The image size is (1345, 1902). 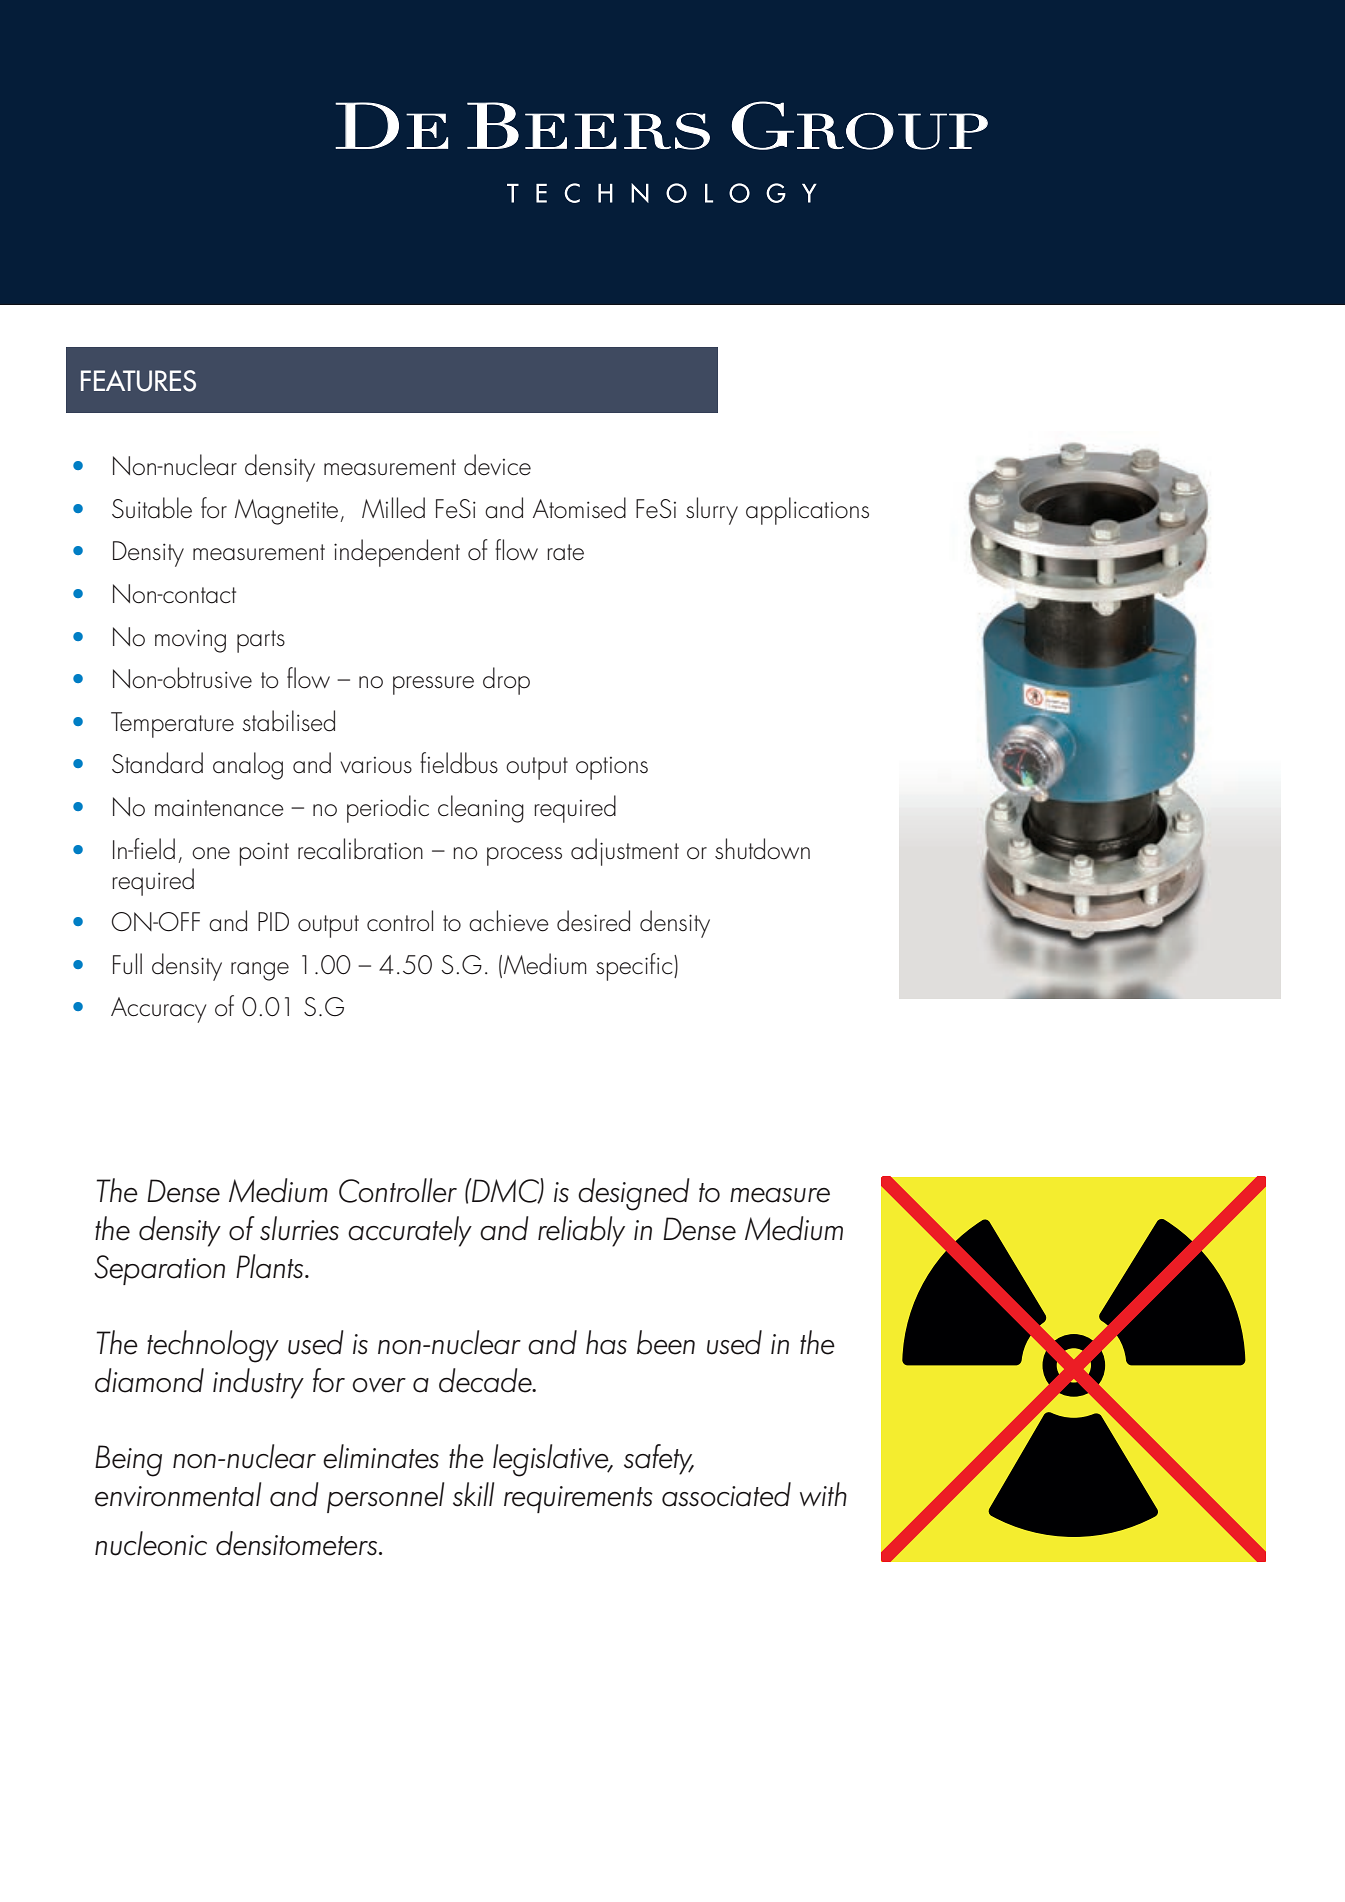 What do you see at coordinates (497, 465) in the screenshot?
I see `device` at bounding box center [497, 465].
